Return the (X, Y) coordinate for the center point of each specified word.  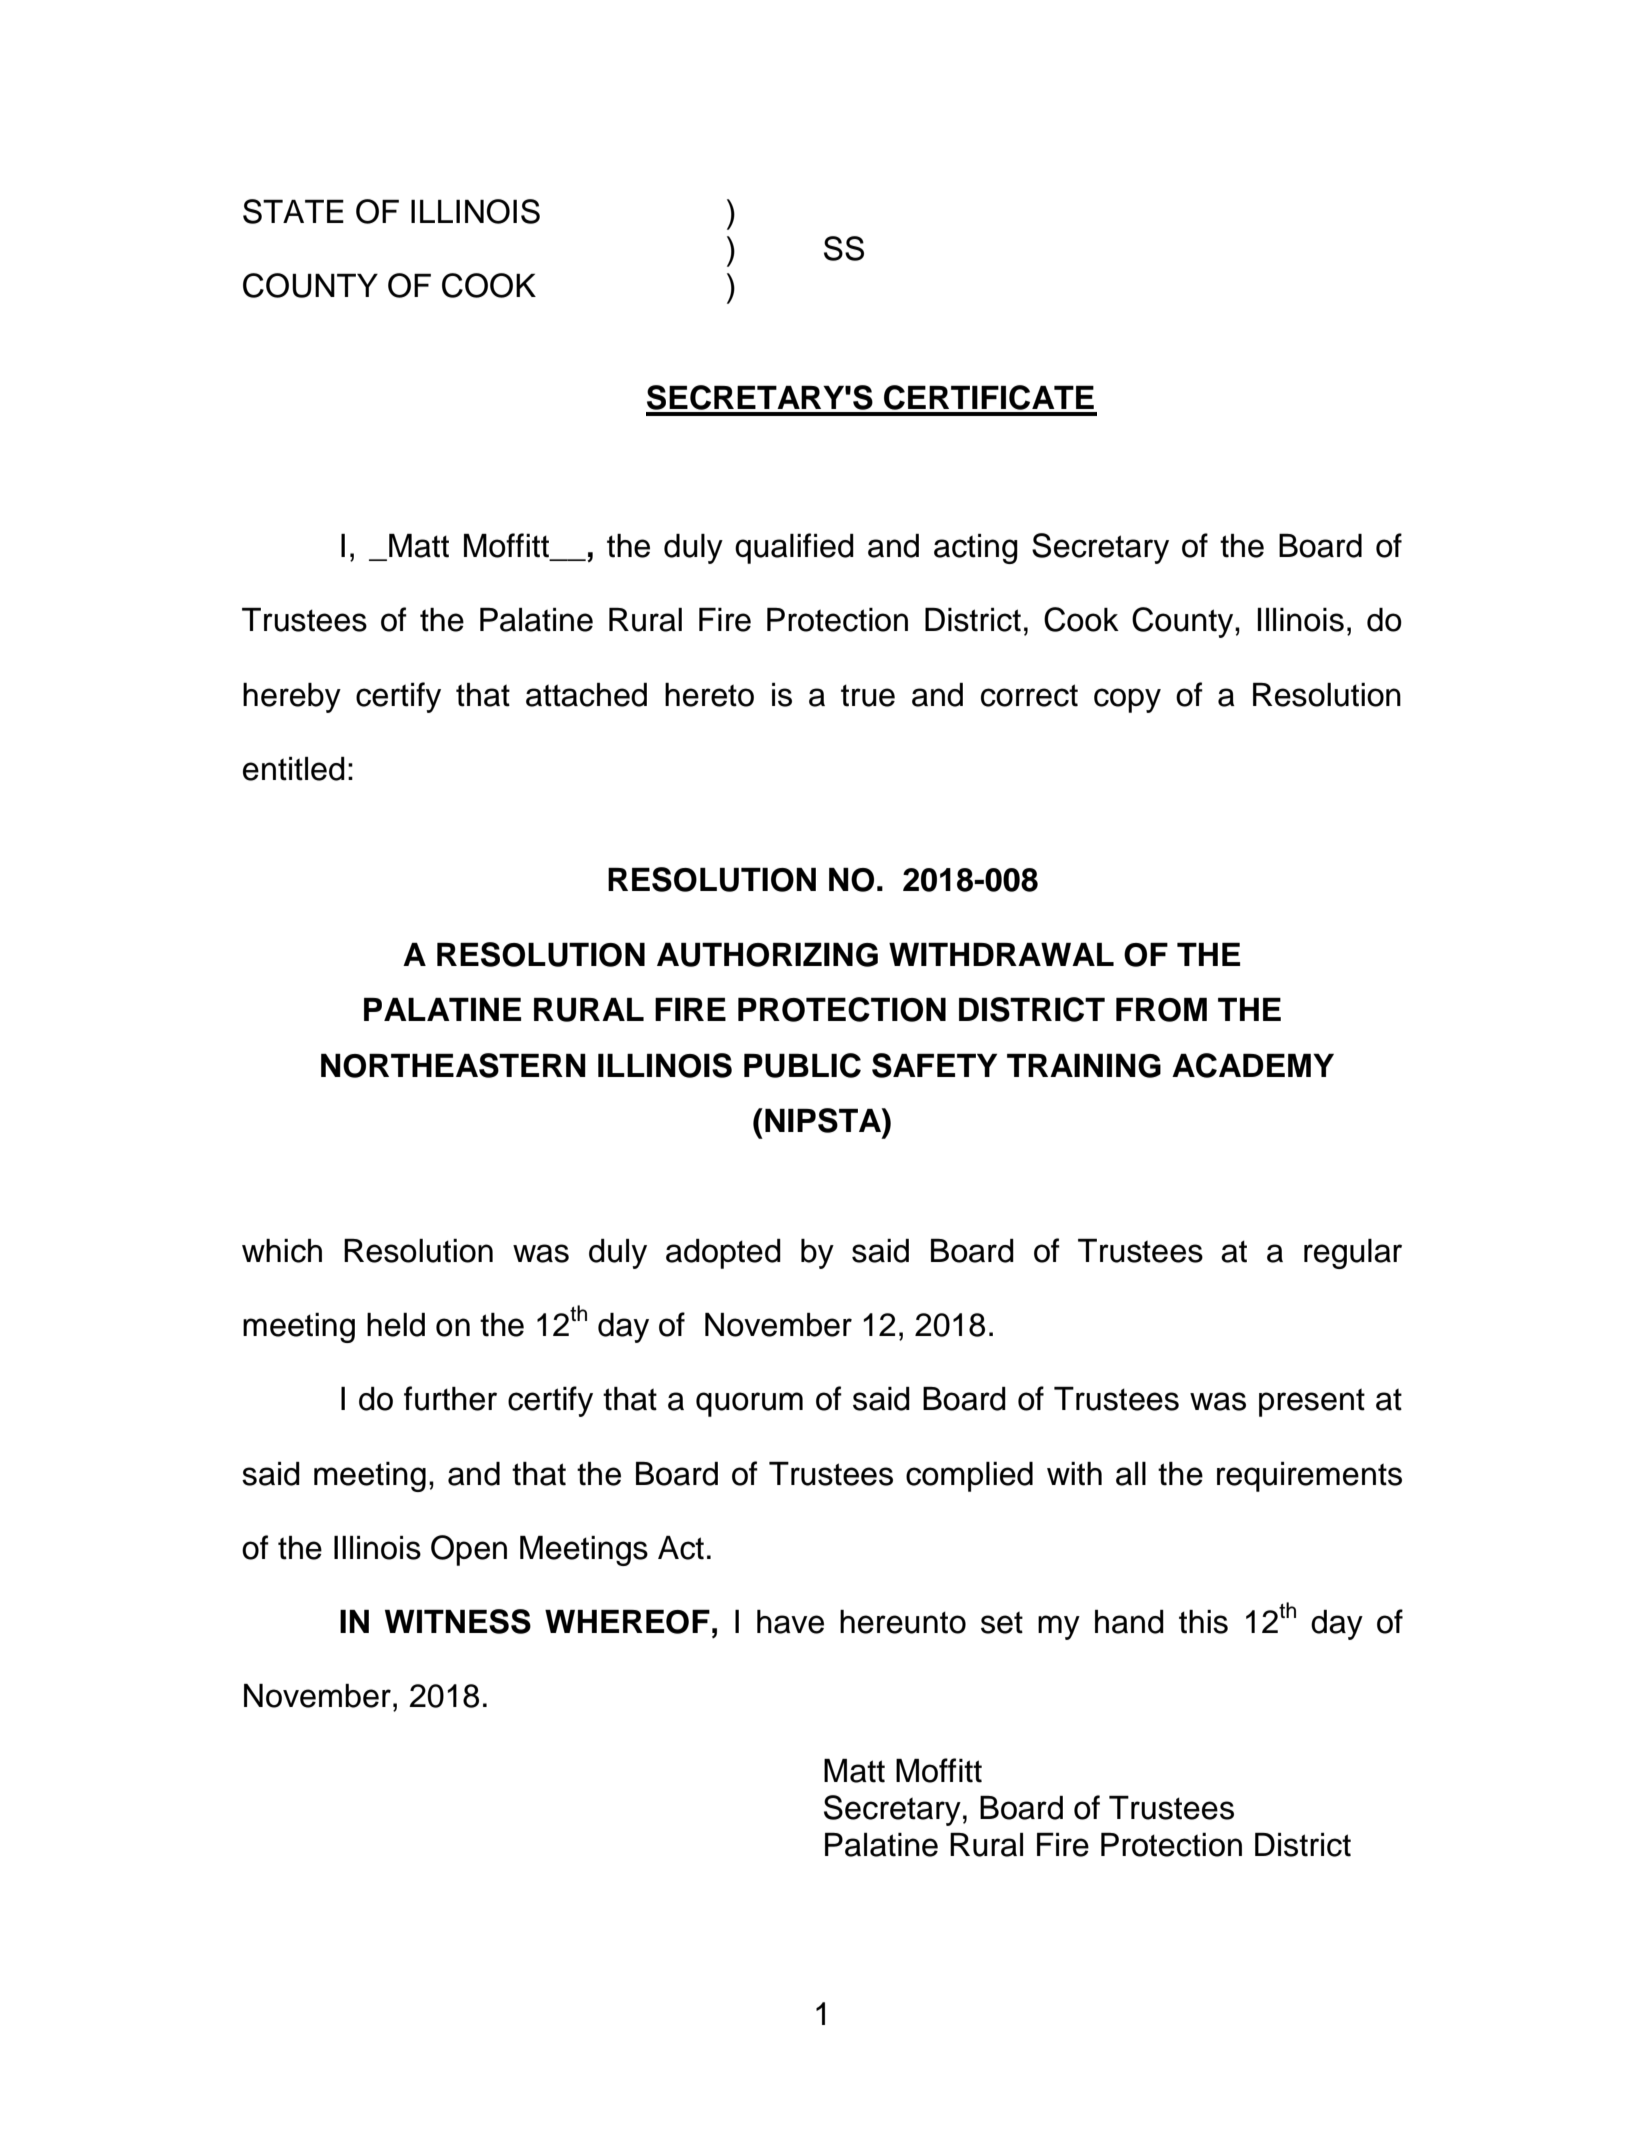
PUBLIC (802, 1065)
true (868, 695)
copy (1127, 700)
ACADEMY (1253, 1065)
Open (469, 1550)
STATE (293, 211)
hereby (292, 698)
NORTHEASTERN (453, 1065)
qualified (794, 548)
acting (976, 549)
